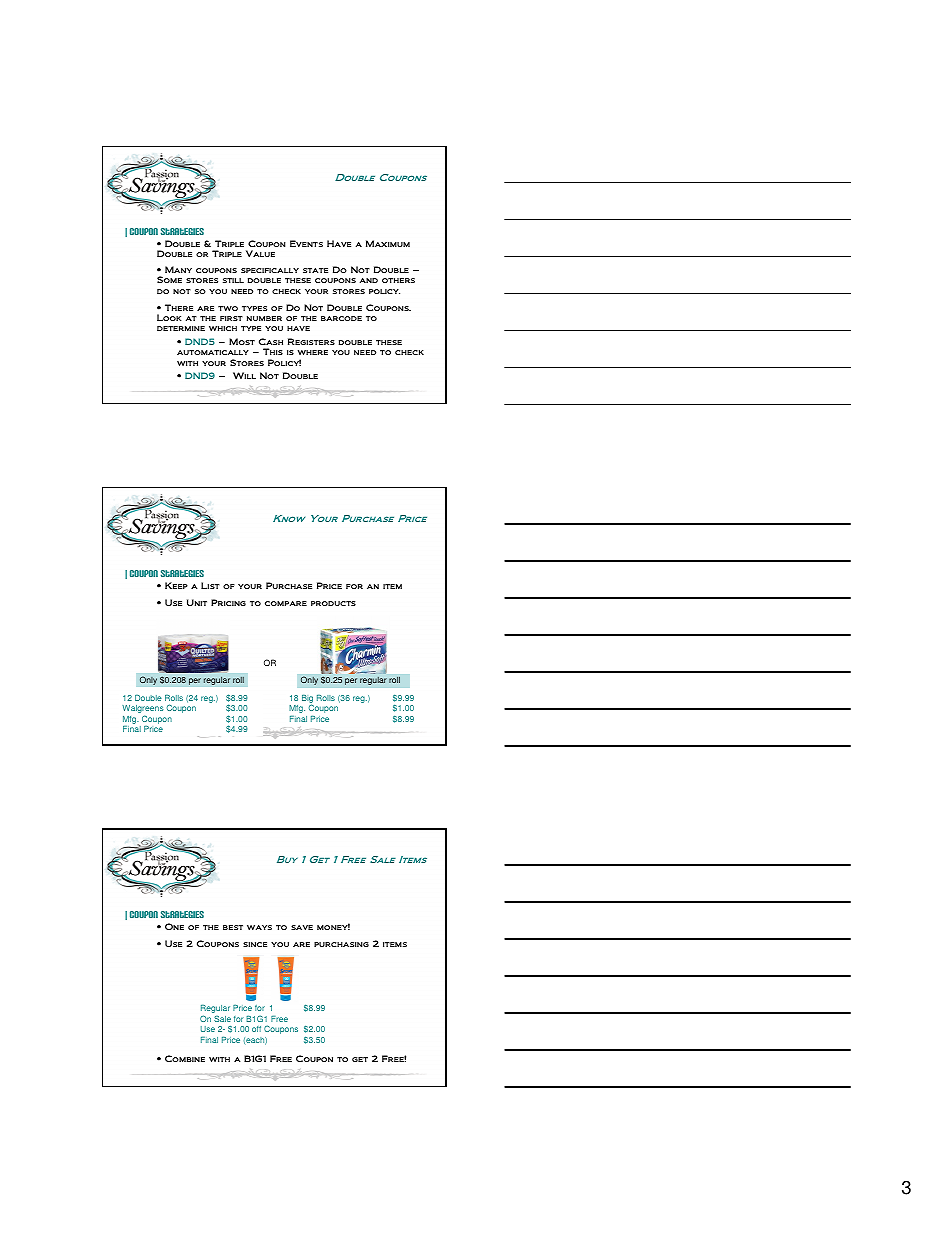 The height and width of the screenshot is (1233, 952). Describe the element at coordinates (176, 585) in the screenshot. I see `Keep` at that location.
